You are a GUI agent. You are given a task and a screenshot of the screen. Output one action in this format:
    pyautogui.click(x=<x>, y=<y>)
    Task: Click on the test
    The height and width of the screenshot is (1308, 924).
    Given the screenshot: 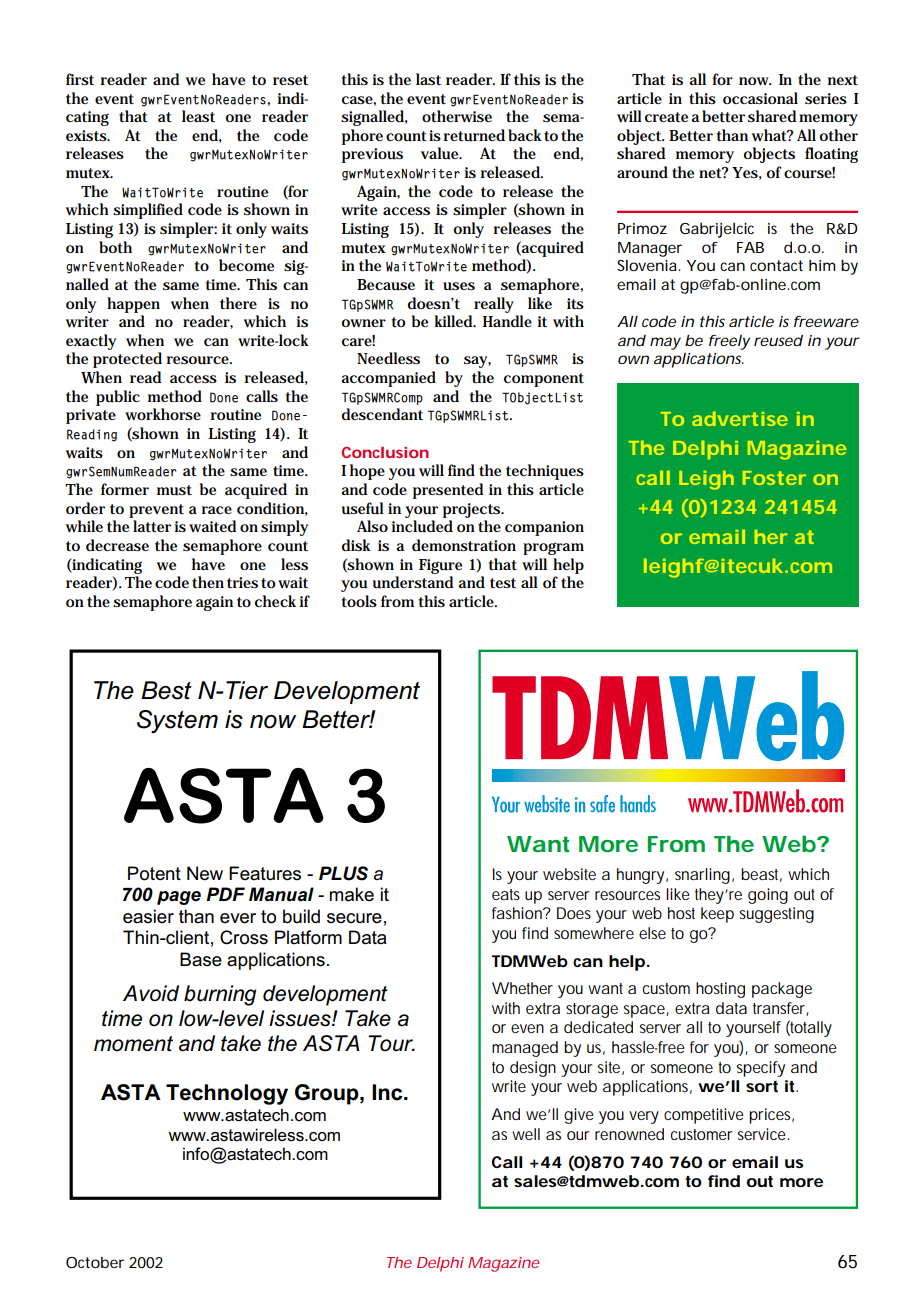 What is the action you would take?
    pyautogui.click(x=503, y=583)
